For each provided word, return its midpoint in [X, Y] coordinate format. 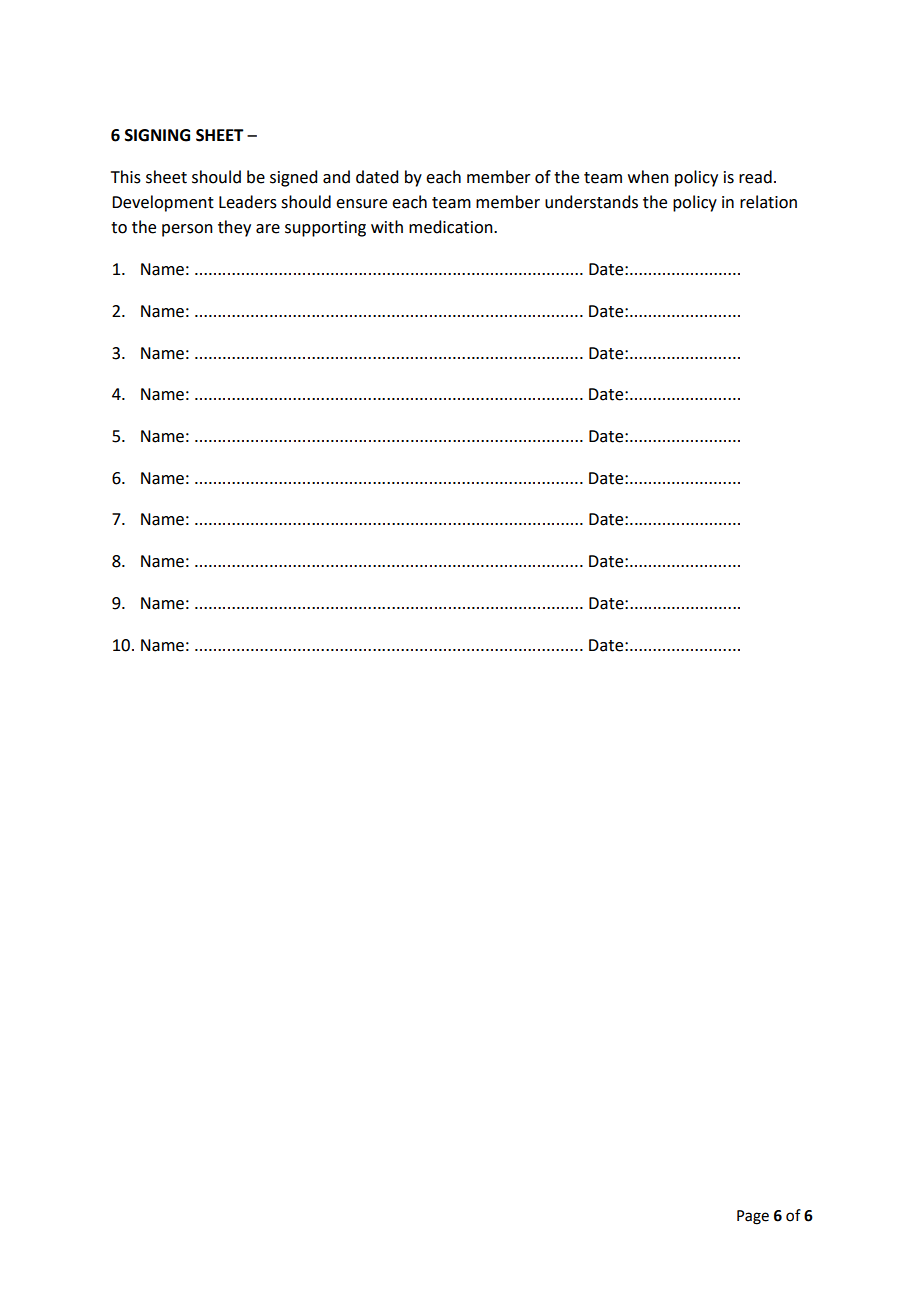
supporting [325, 229]
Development [163, 203]
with [387, 227]
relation [768, 202]
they [234, 228]
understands [591, 202]
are [268, 229]
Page [753, 1217]
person [187, 230]
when [648, 177]
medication [452, 227]
